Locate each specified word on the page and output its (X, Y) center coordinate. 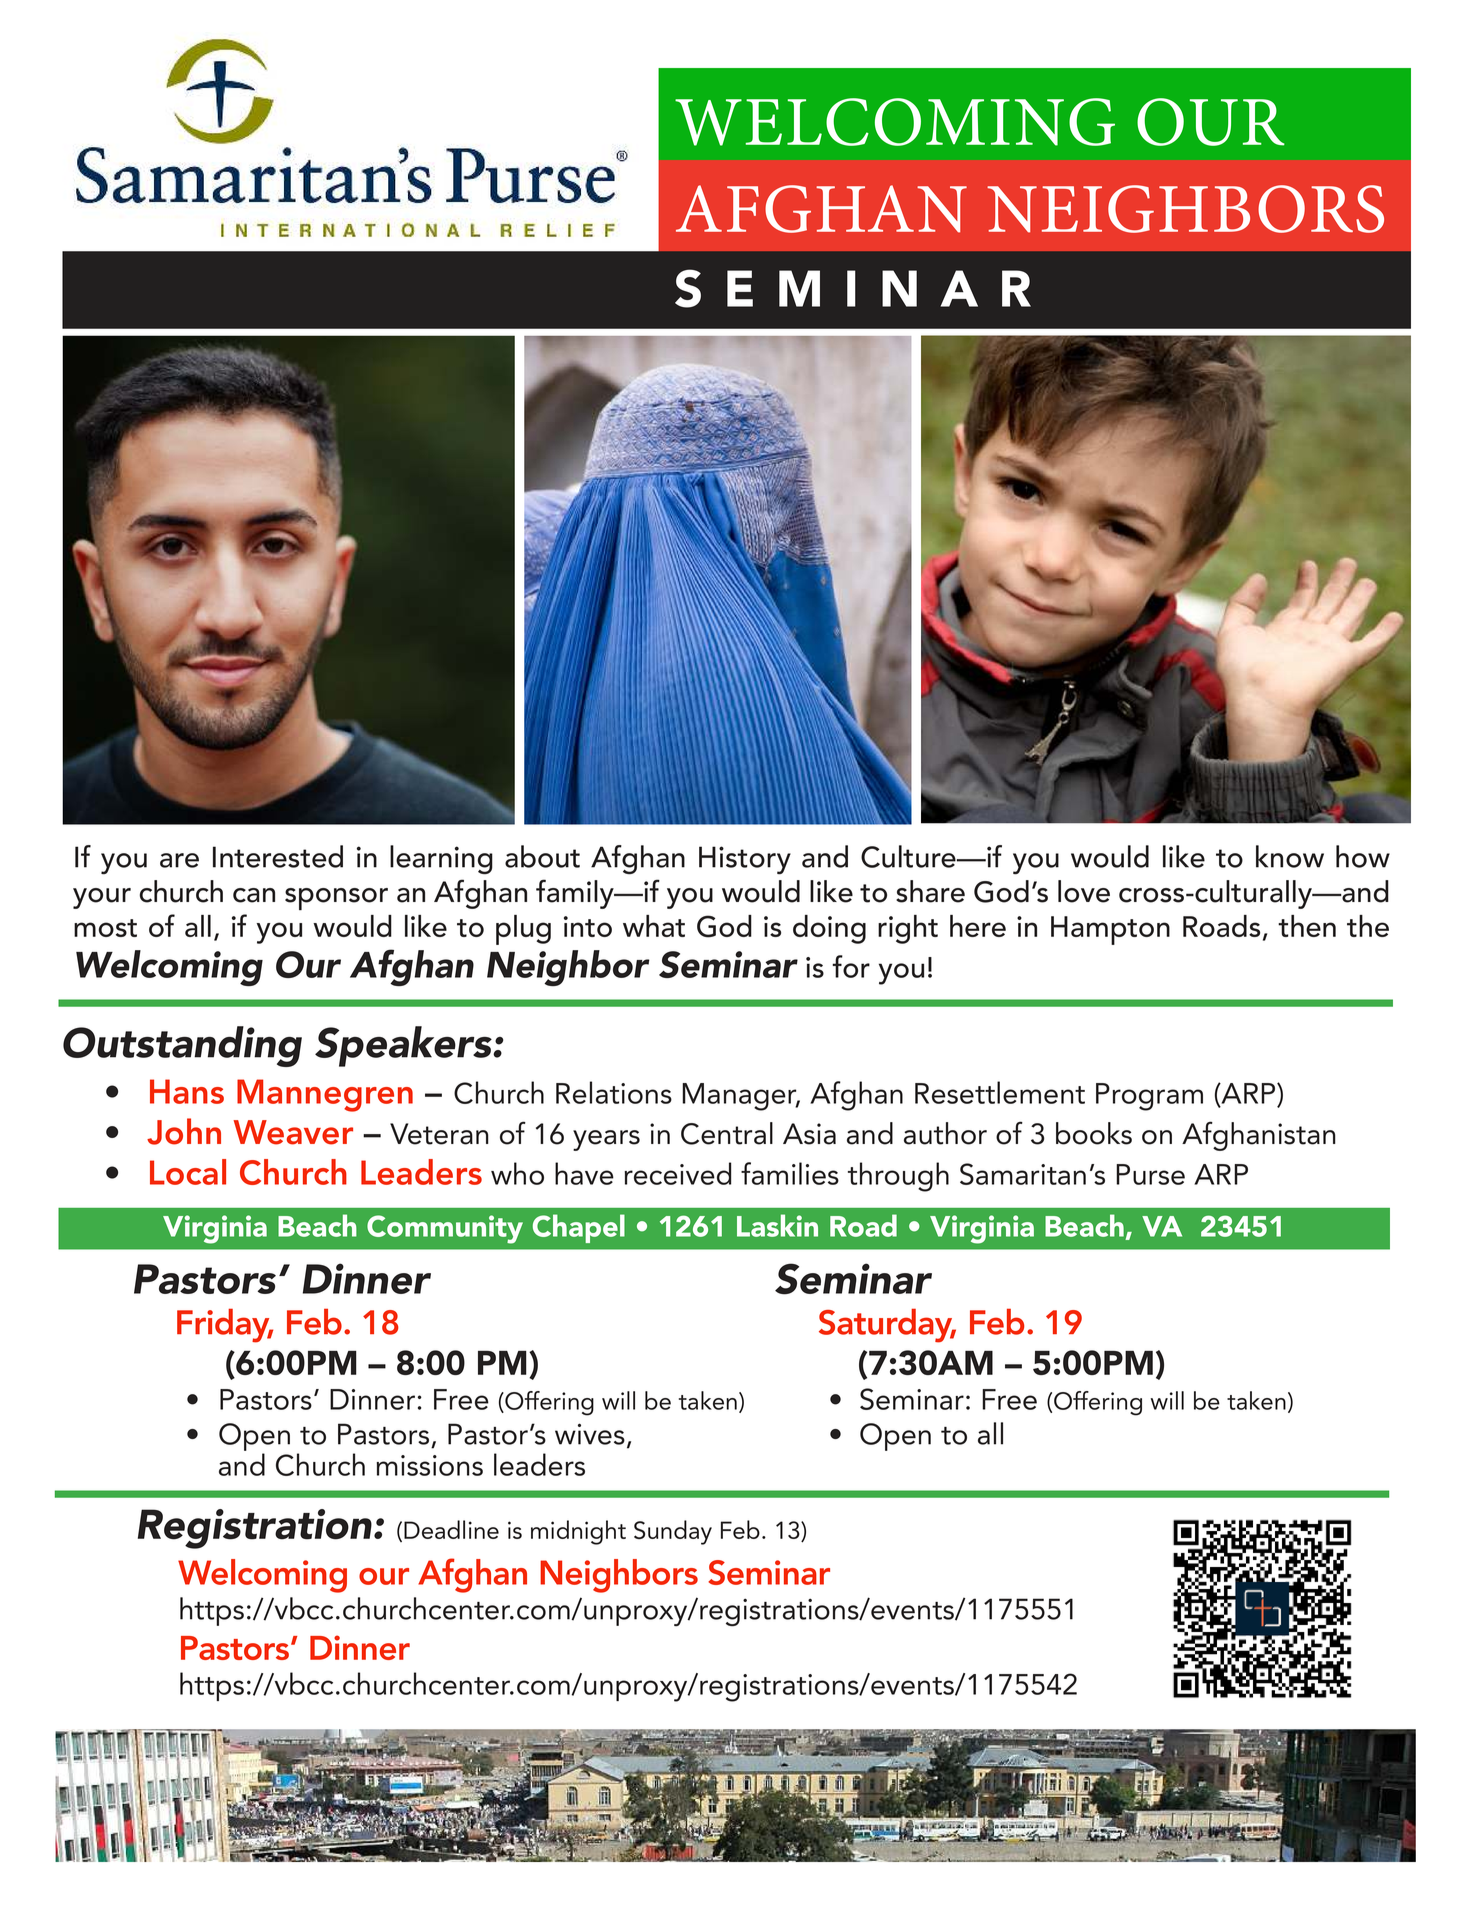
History (745, 860)
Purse (1150, 1174)
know (1290, 856)
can (254, 895)
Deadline (451, 1529)
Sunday (673, 1532)
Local (188, 1172)
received (678, 1173)
